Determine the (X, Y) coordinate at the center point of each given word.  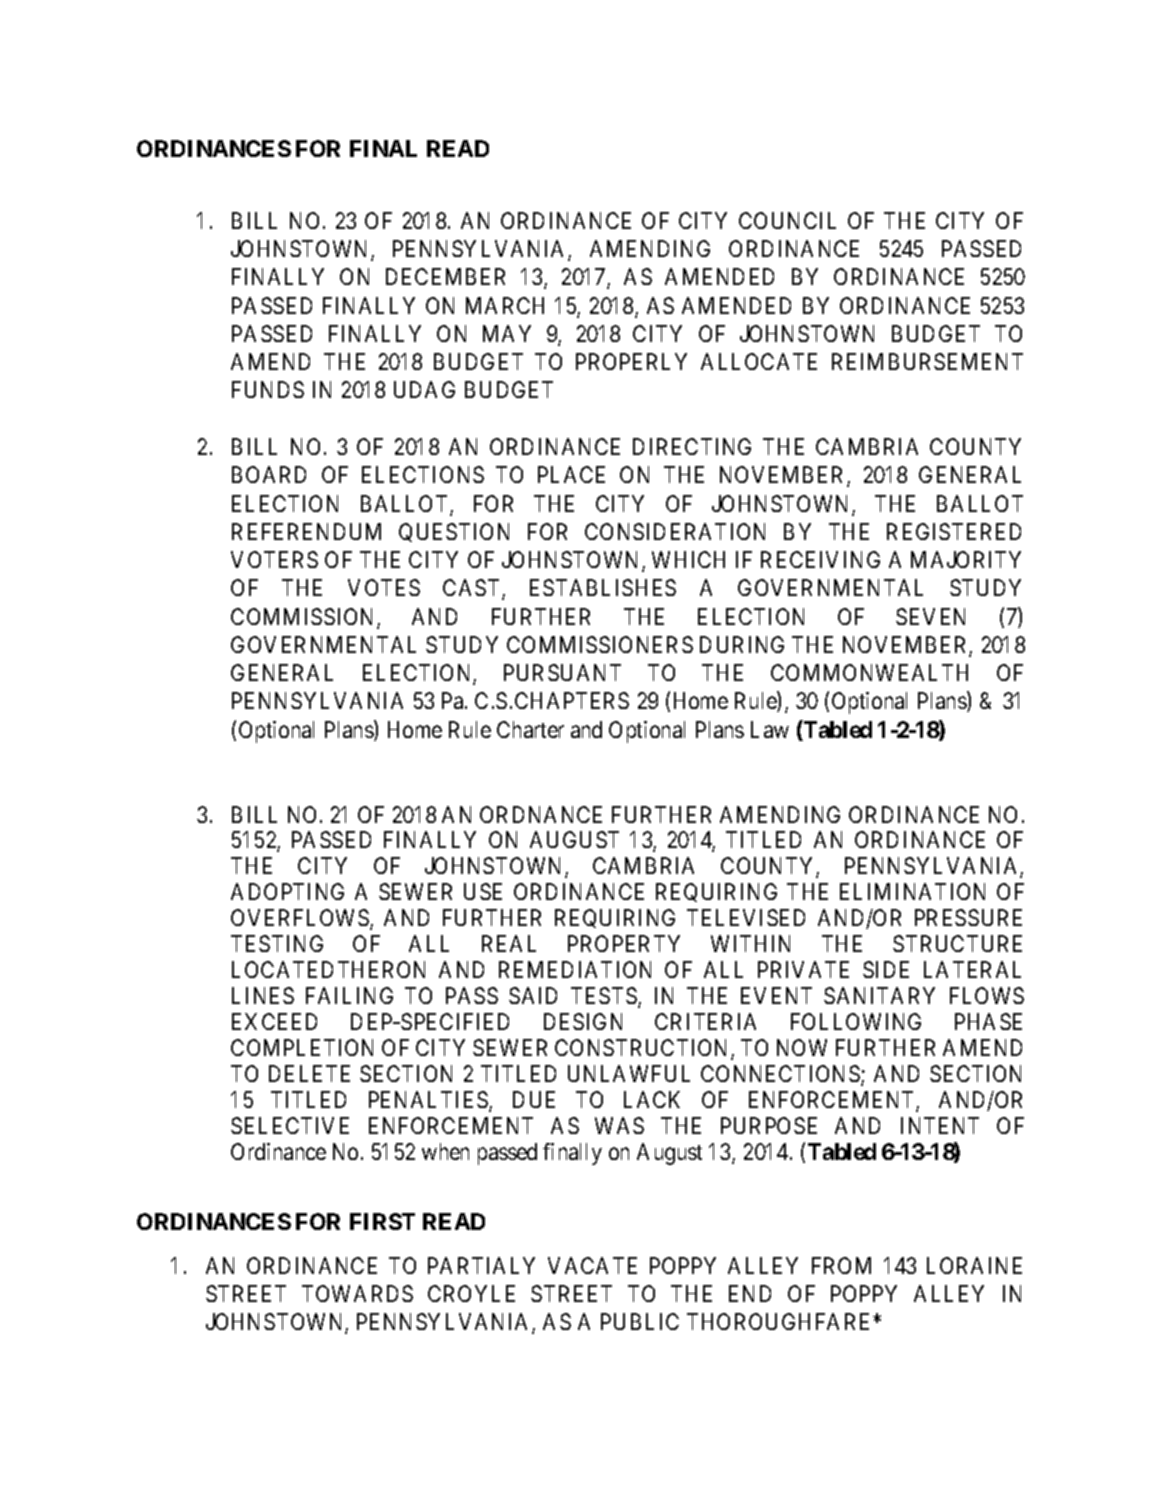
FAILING (349, 995)
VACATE (592, 1265)
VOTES (384, 587)
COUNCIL (787, 220)
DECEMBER (445, 276)
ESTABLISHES (603, 587)
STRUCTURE (957, 943)
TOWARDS (357, 1293)
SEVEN (930, 616)
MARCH (505, 305)
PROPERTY (624, 943)
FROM (841, 1265)
